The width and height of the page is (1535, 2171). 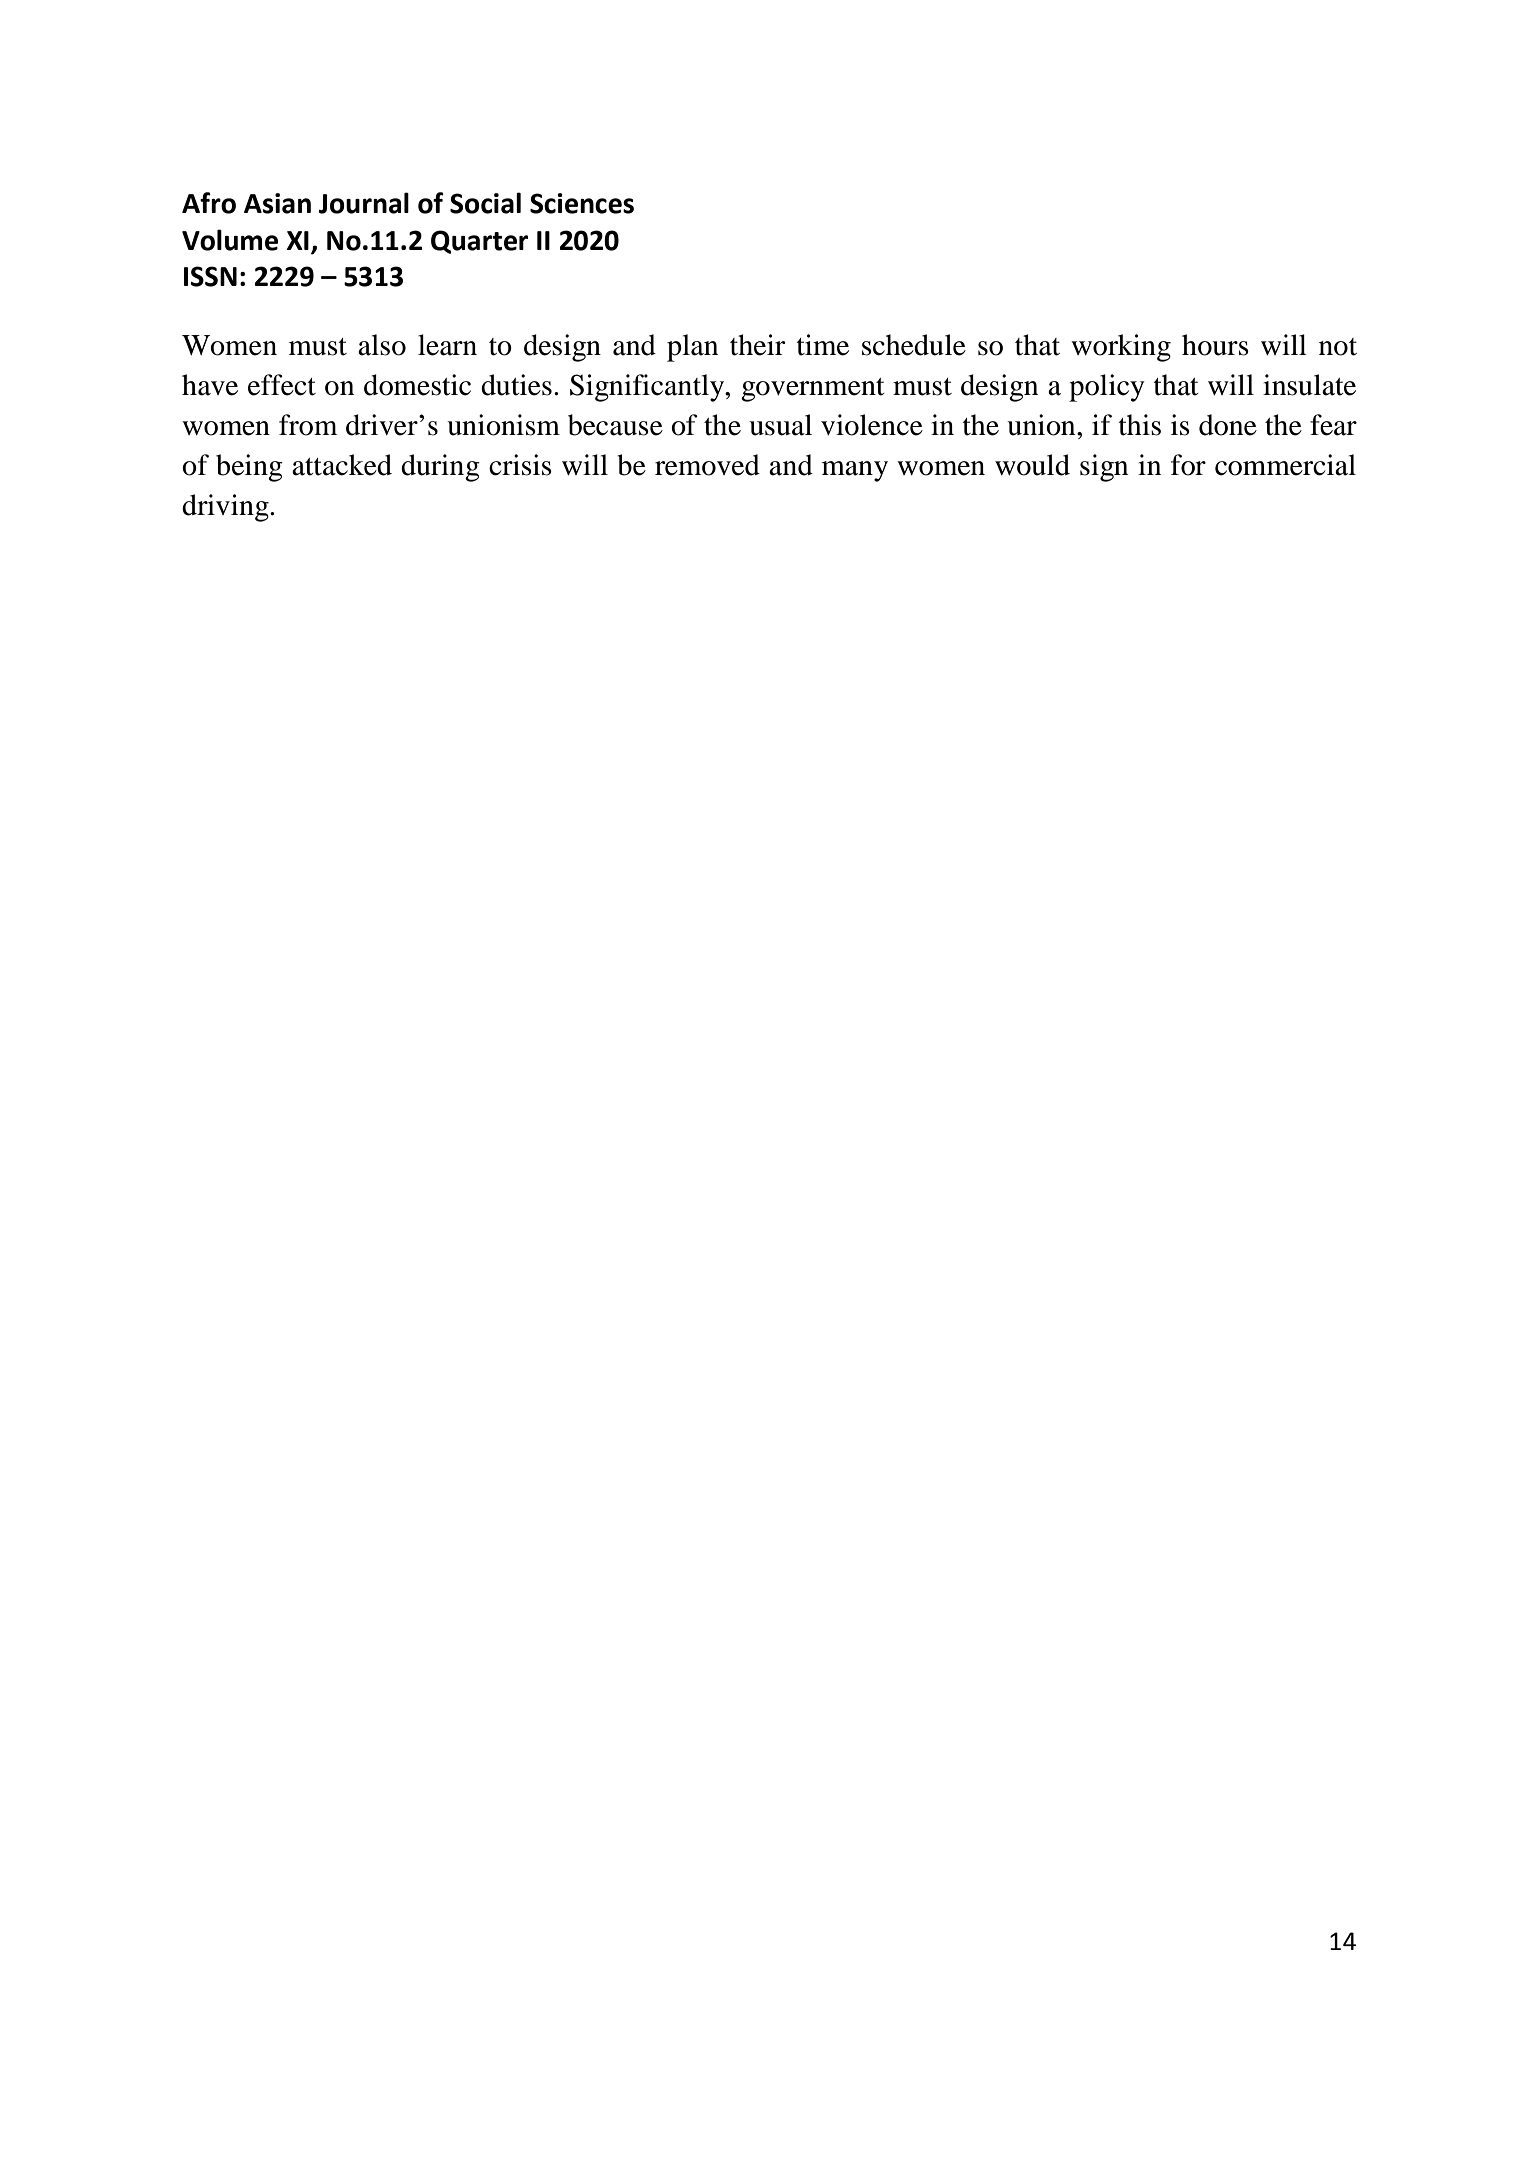 What do you see at coordinates (485, 203) in the page?
I see `Social` at bounding box center [485, 203].
